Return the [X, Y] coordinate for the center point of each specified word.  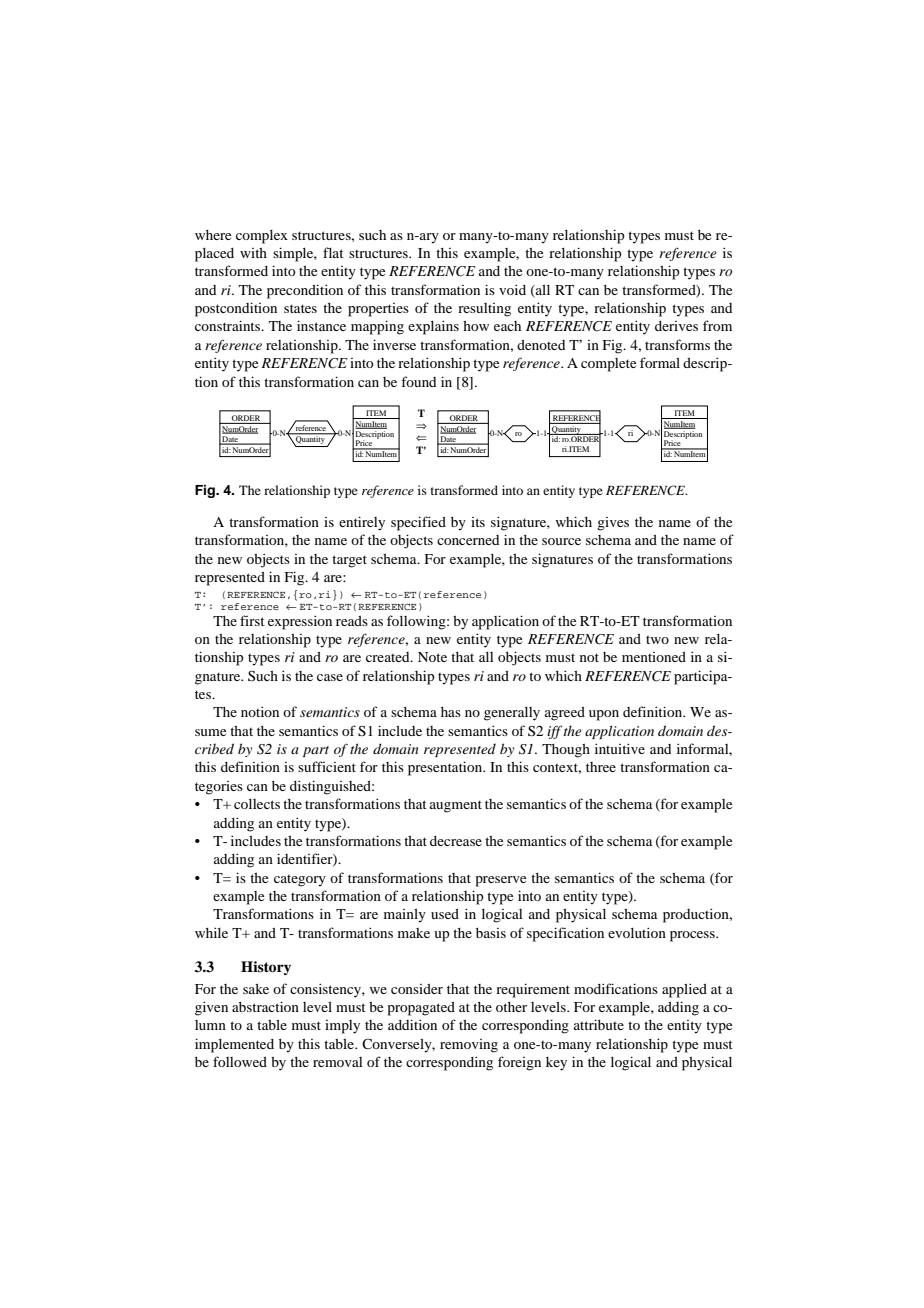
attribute [599, 1024]
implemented [234, 1045]
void [512, 289]
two [657, 640]
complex [262, 237]
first [252, 620]
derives [676, 326]
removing [469, 1046]
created [389, 657]
